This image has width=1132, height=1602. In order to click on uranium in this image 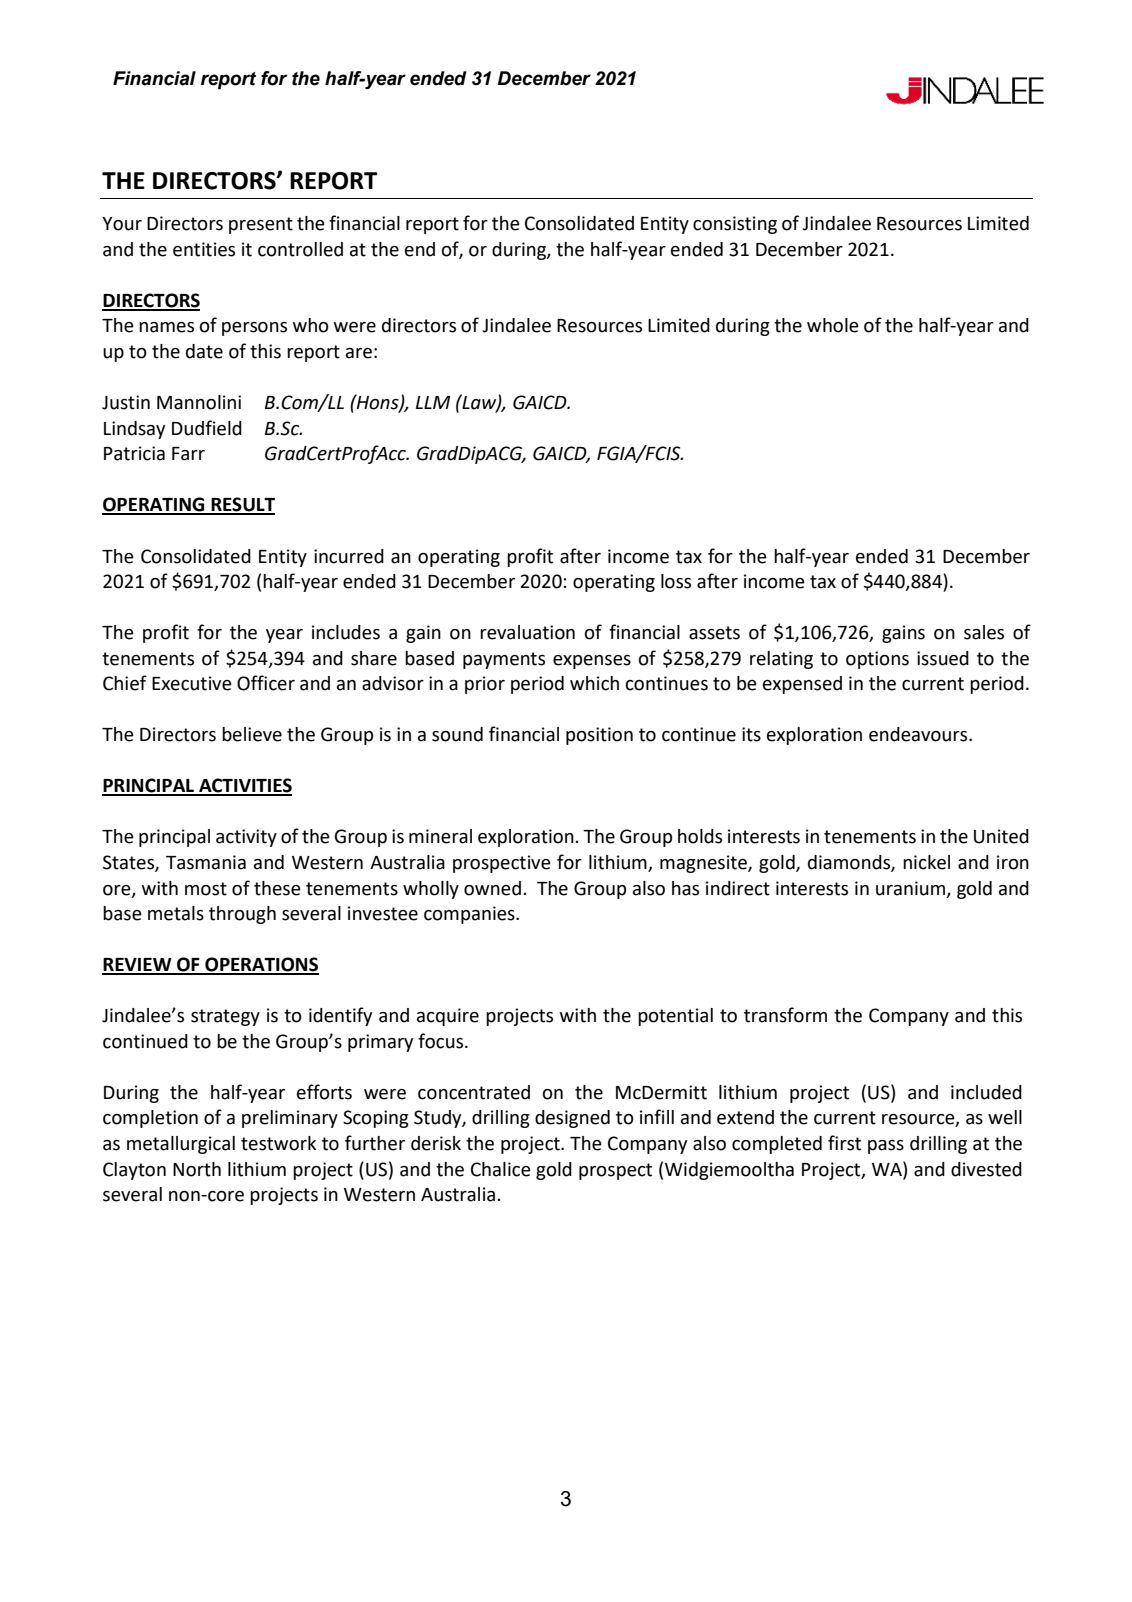, I will do `click(910, 888)`.
